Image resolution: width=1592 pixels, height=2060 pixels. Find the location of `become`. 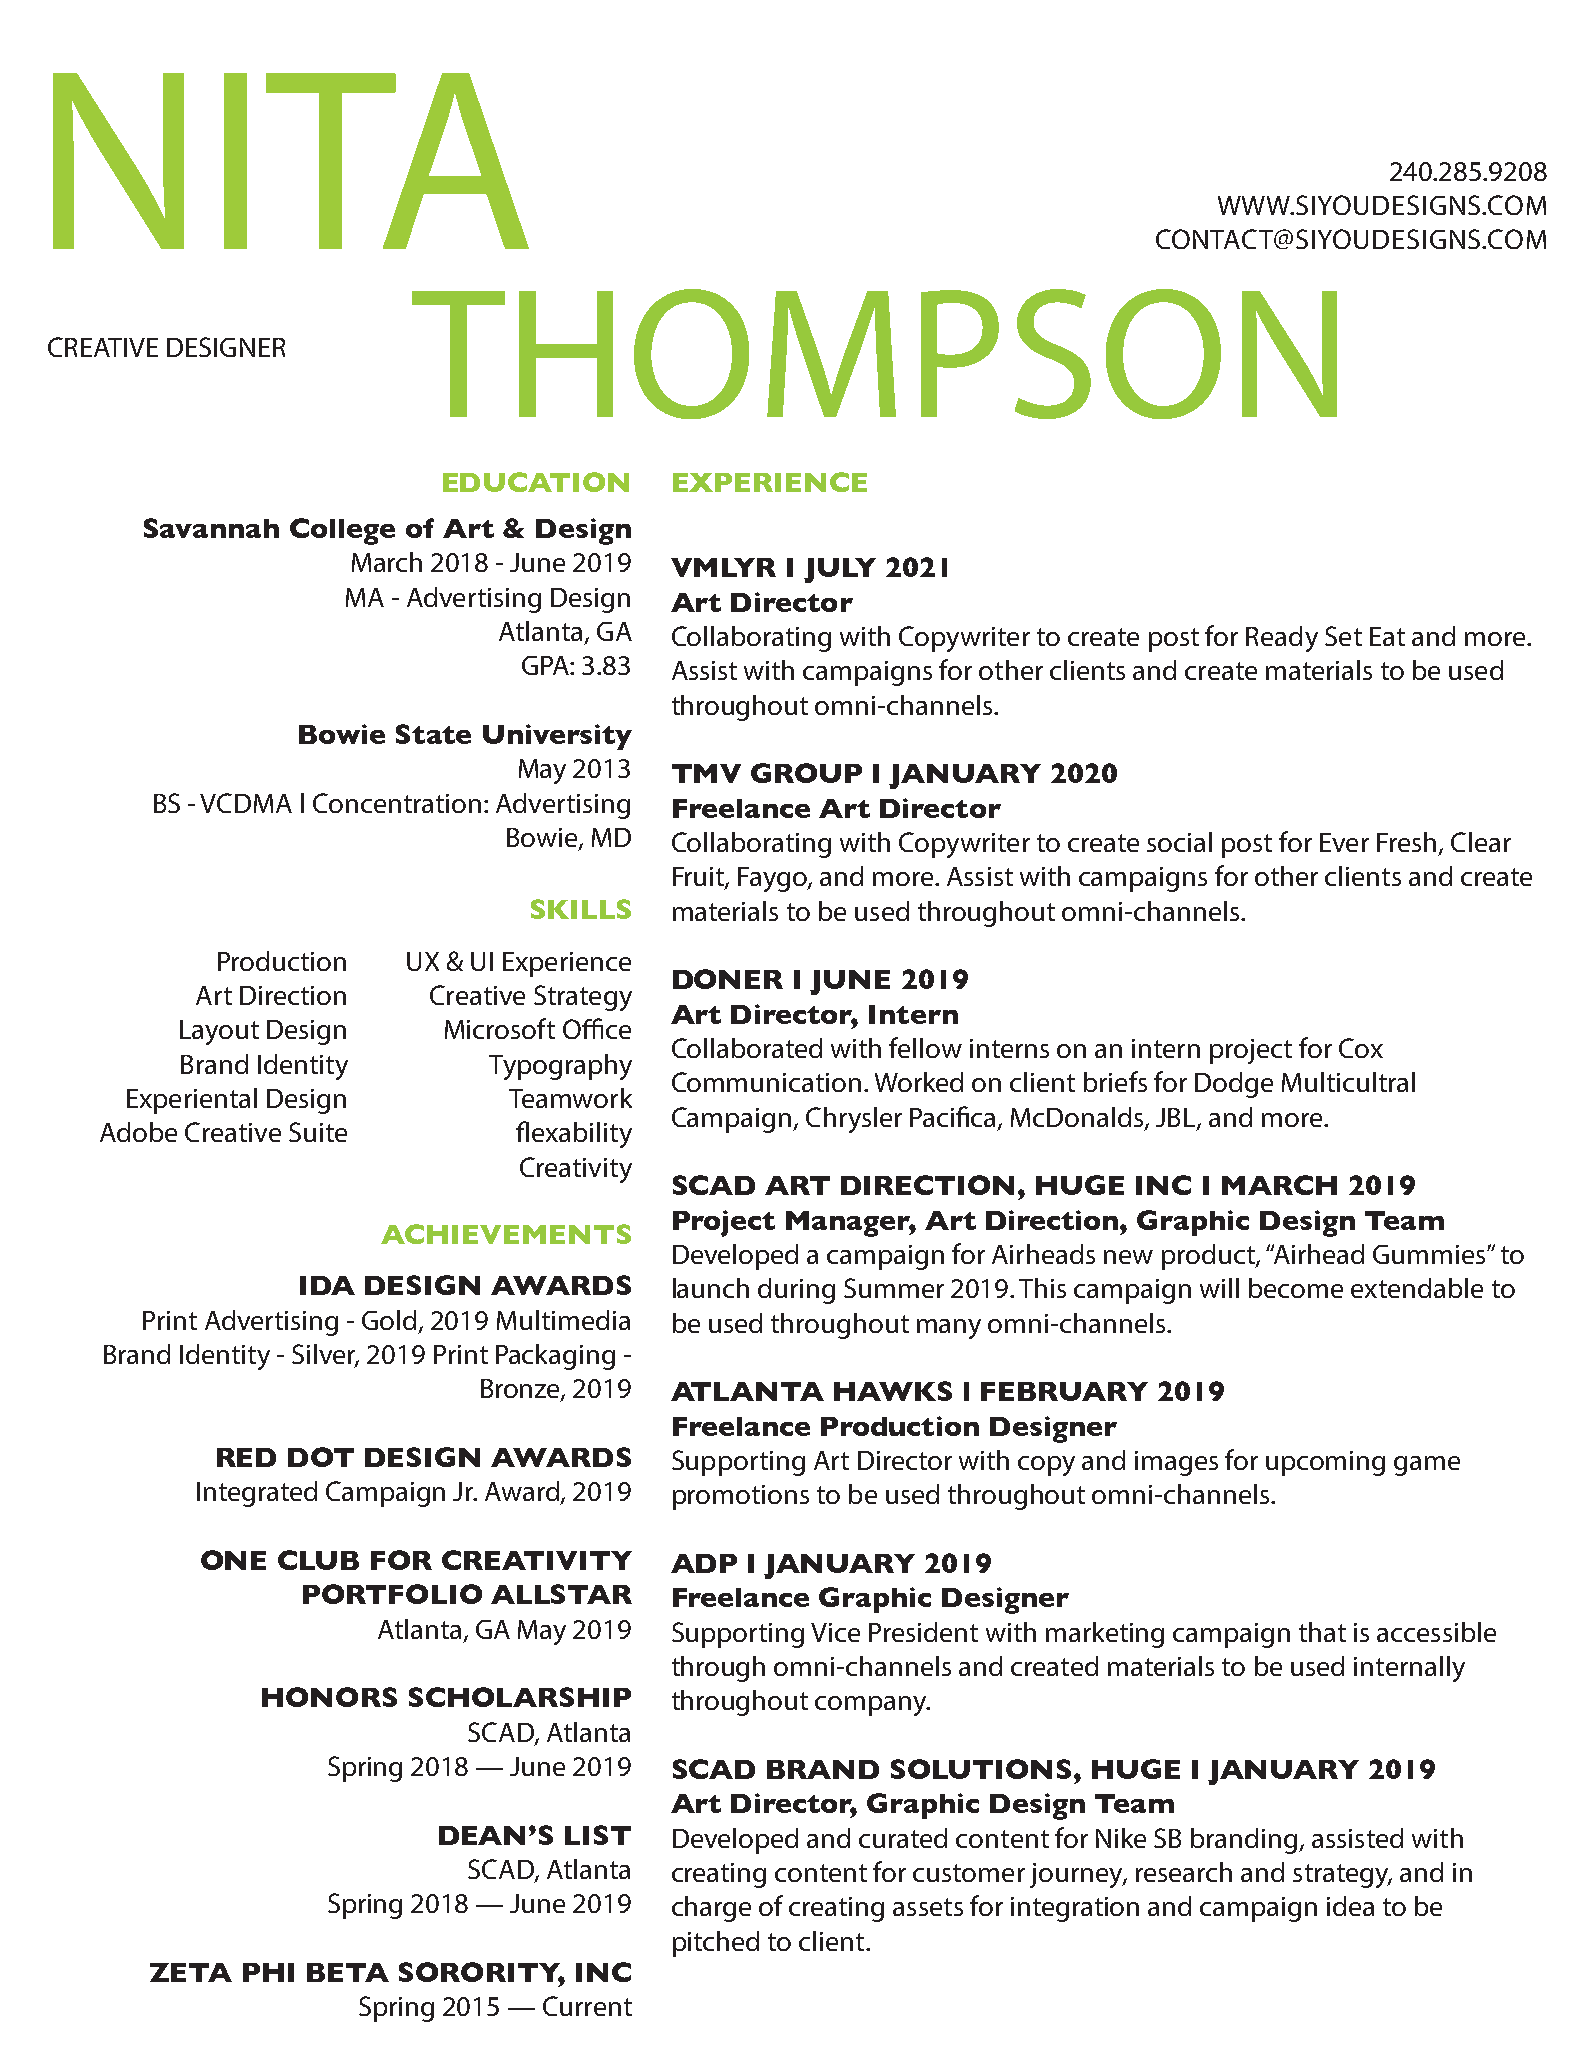

become is located at coordinates (1296, 1288).
